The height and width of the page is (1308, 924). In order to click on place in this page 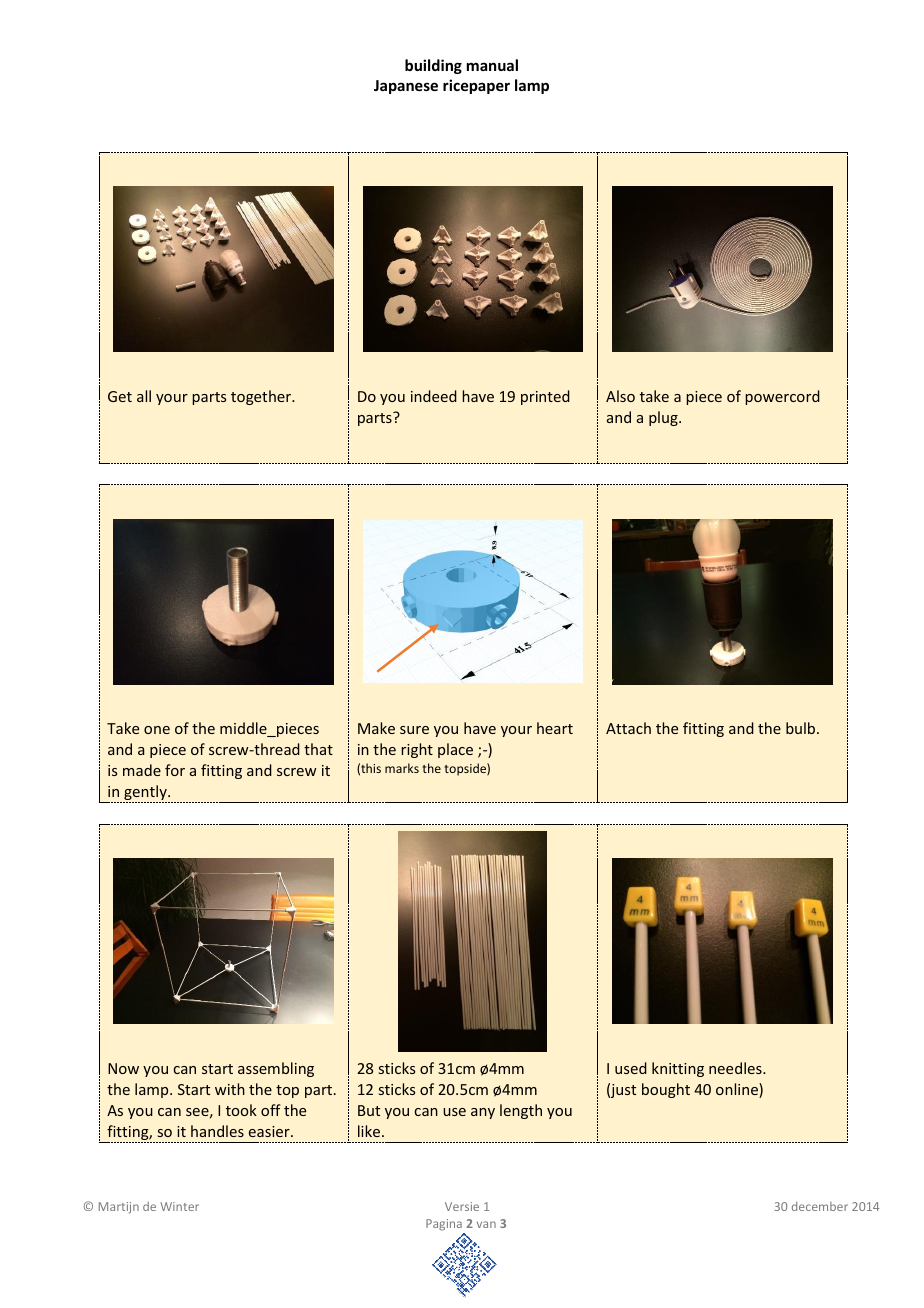, I will do `click(455, 750)`.
